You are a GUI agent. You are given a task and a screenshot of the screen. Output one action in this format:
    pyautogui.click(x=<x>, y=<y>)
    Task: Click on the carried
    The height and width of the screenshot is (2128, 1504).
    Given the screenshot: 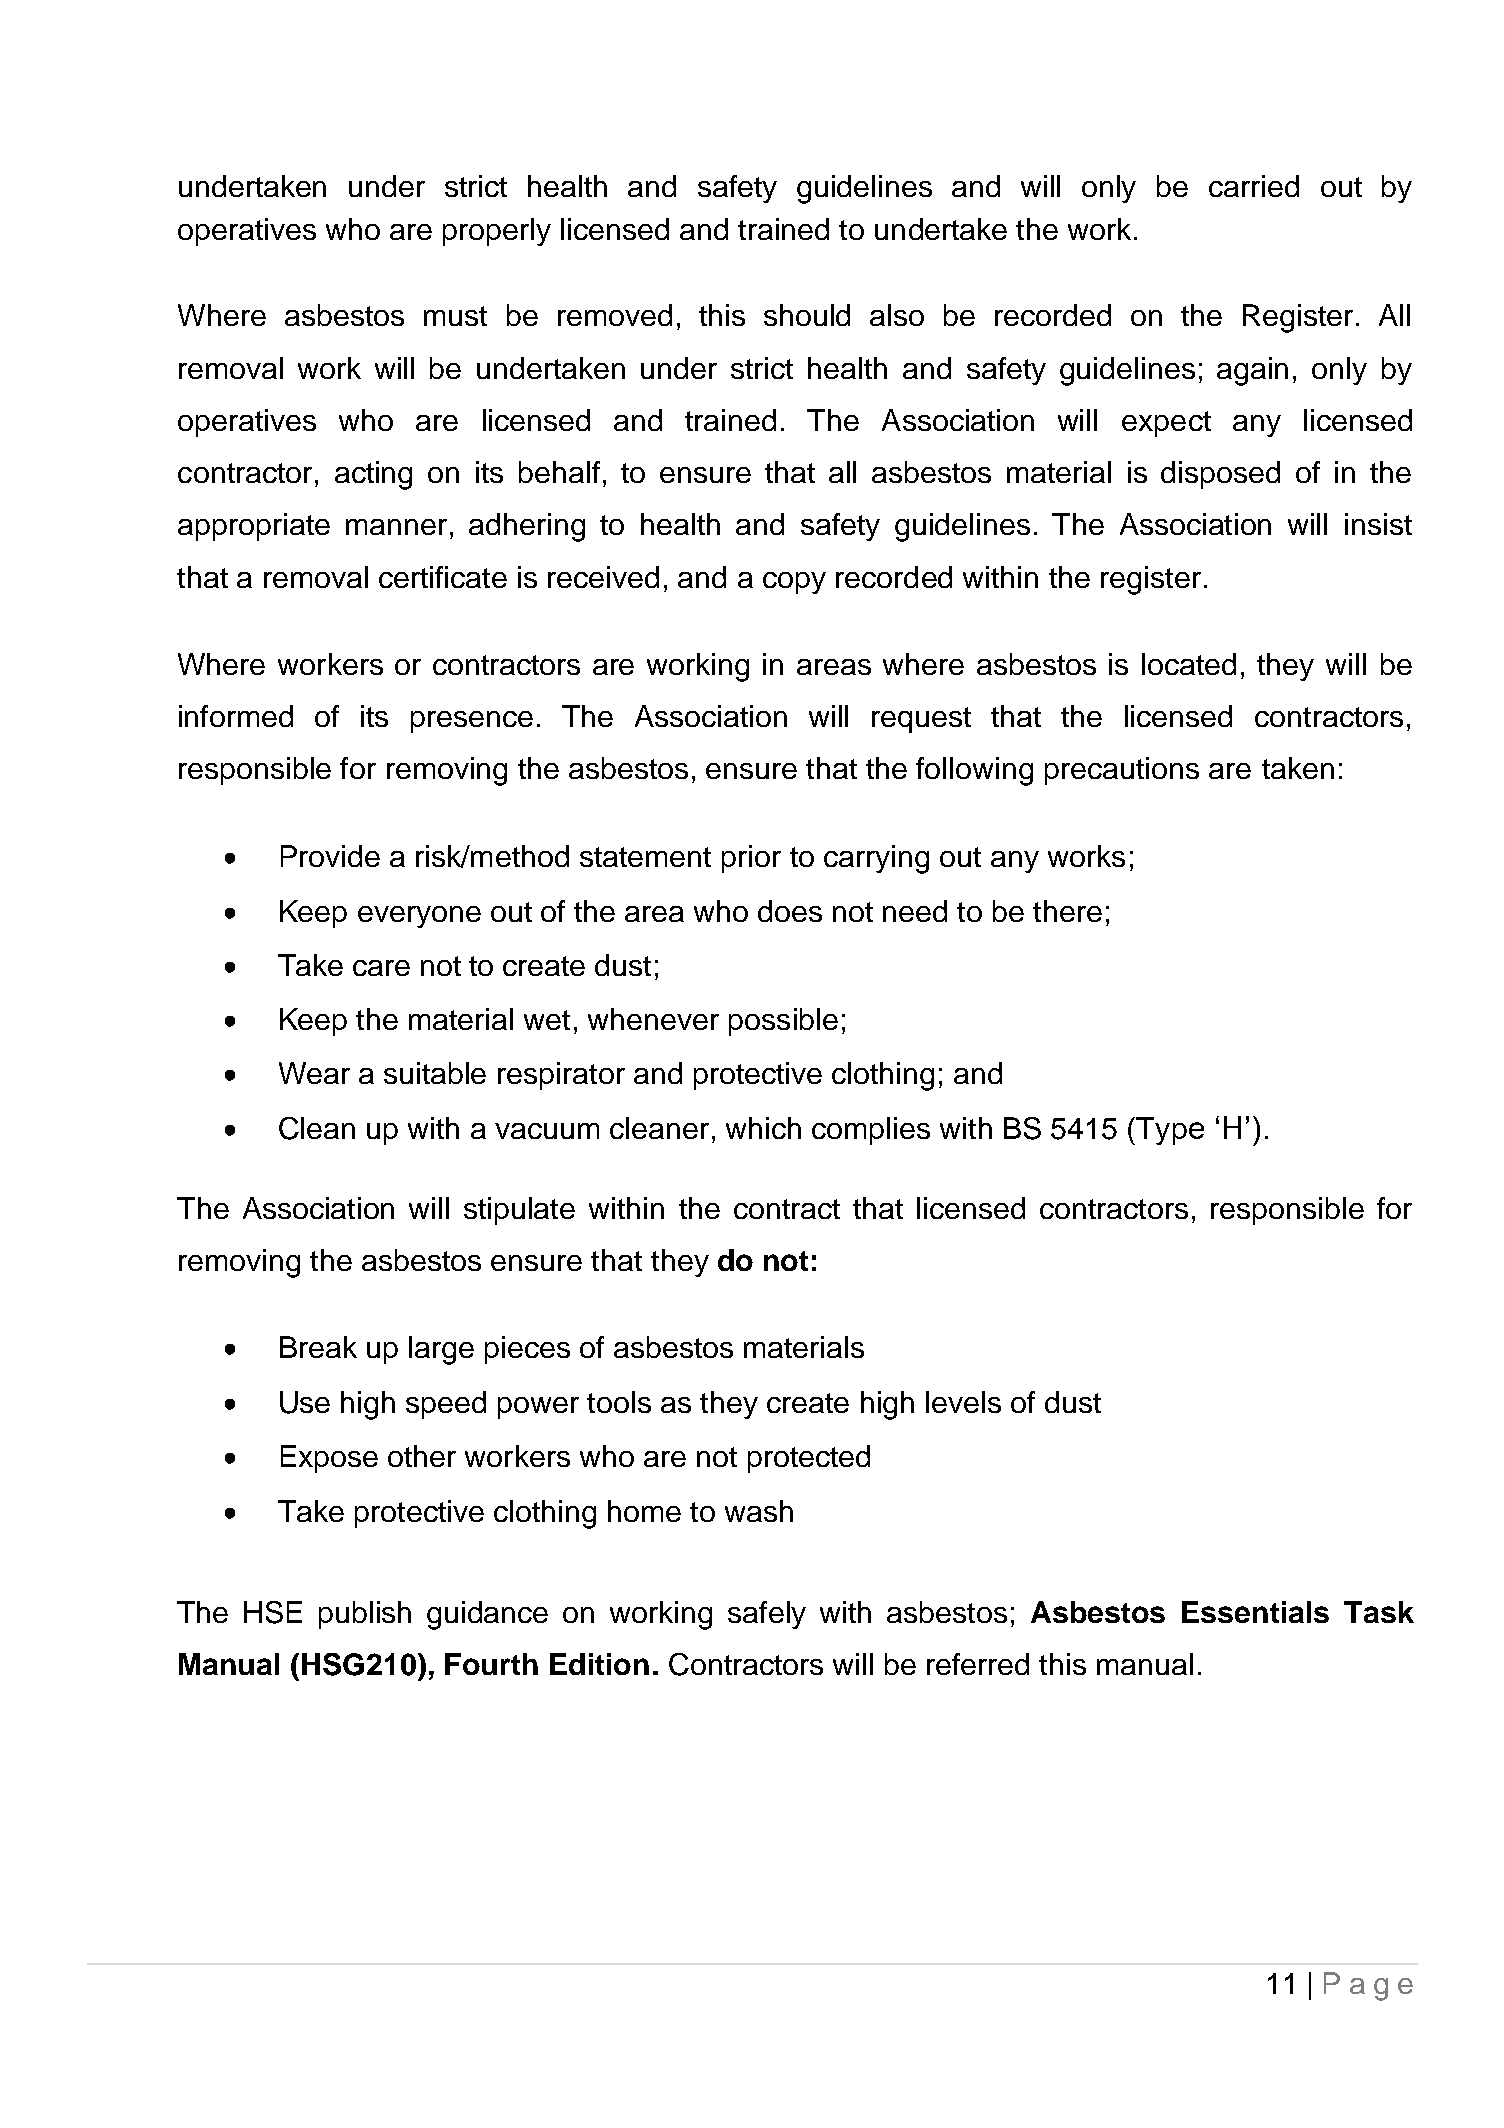 What is the action you would take?
    pyautogui.click(x=1254, y=186)
